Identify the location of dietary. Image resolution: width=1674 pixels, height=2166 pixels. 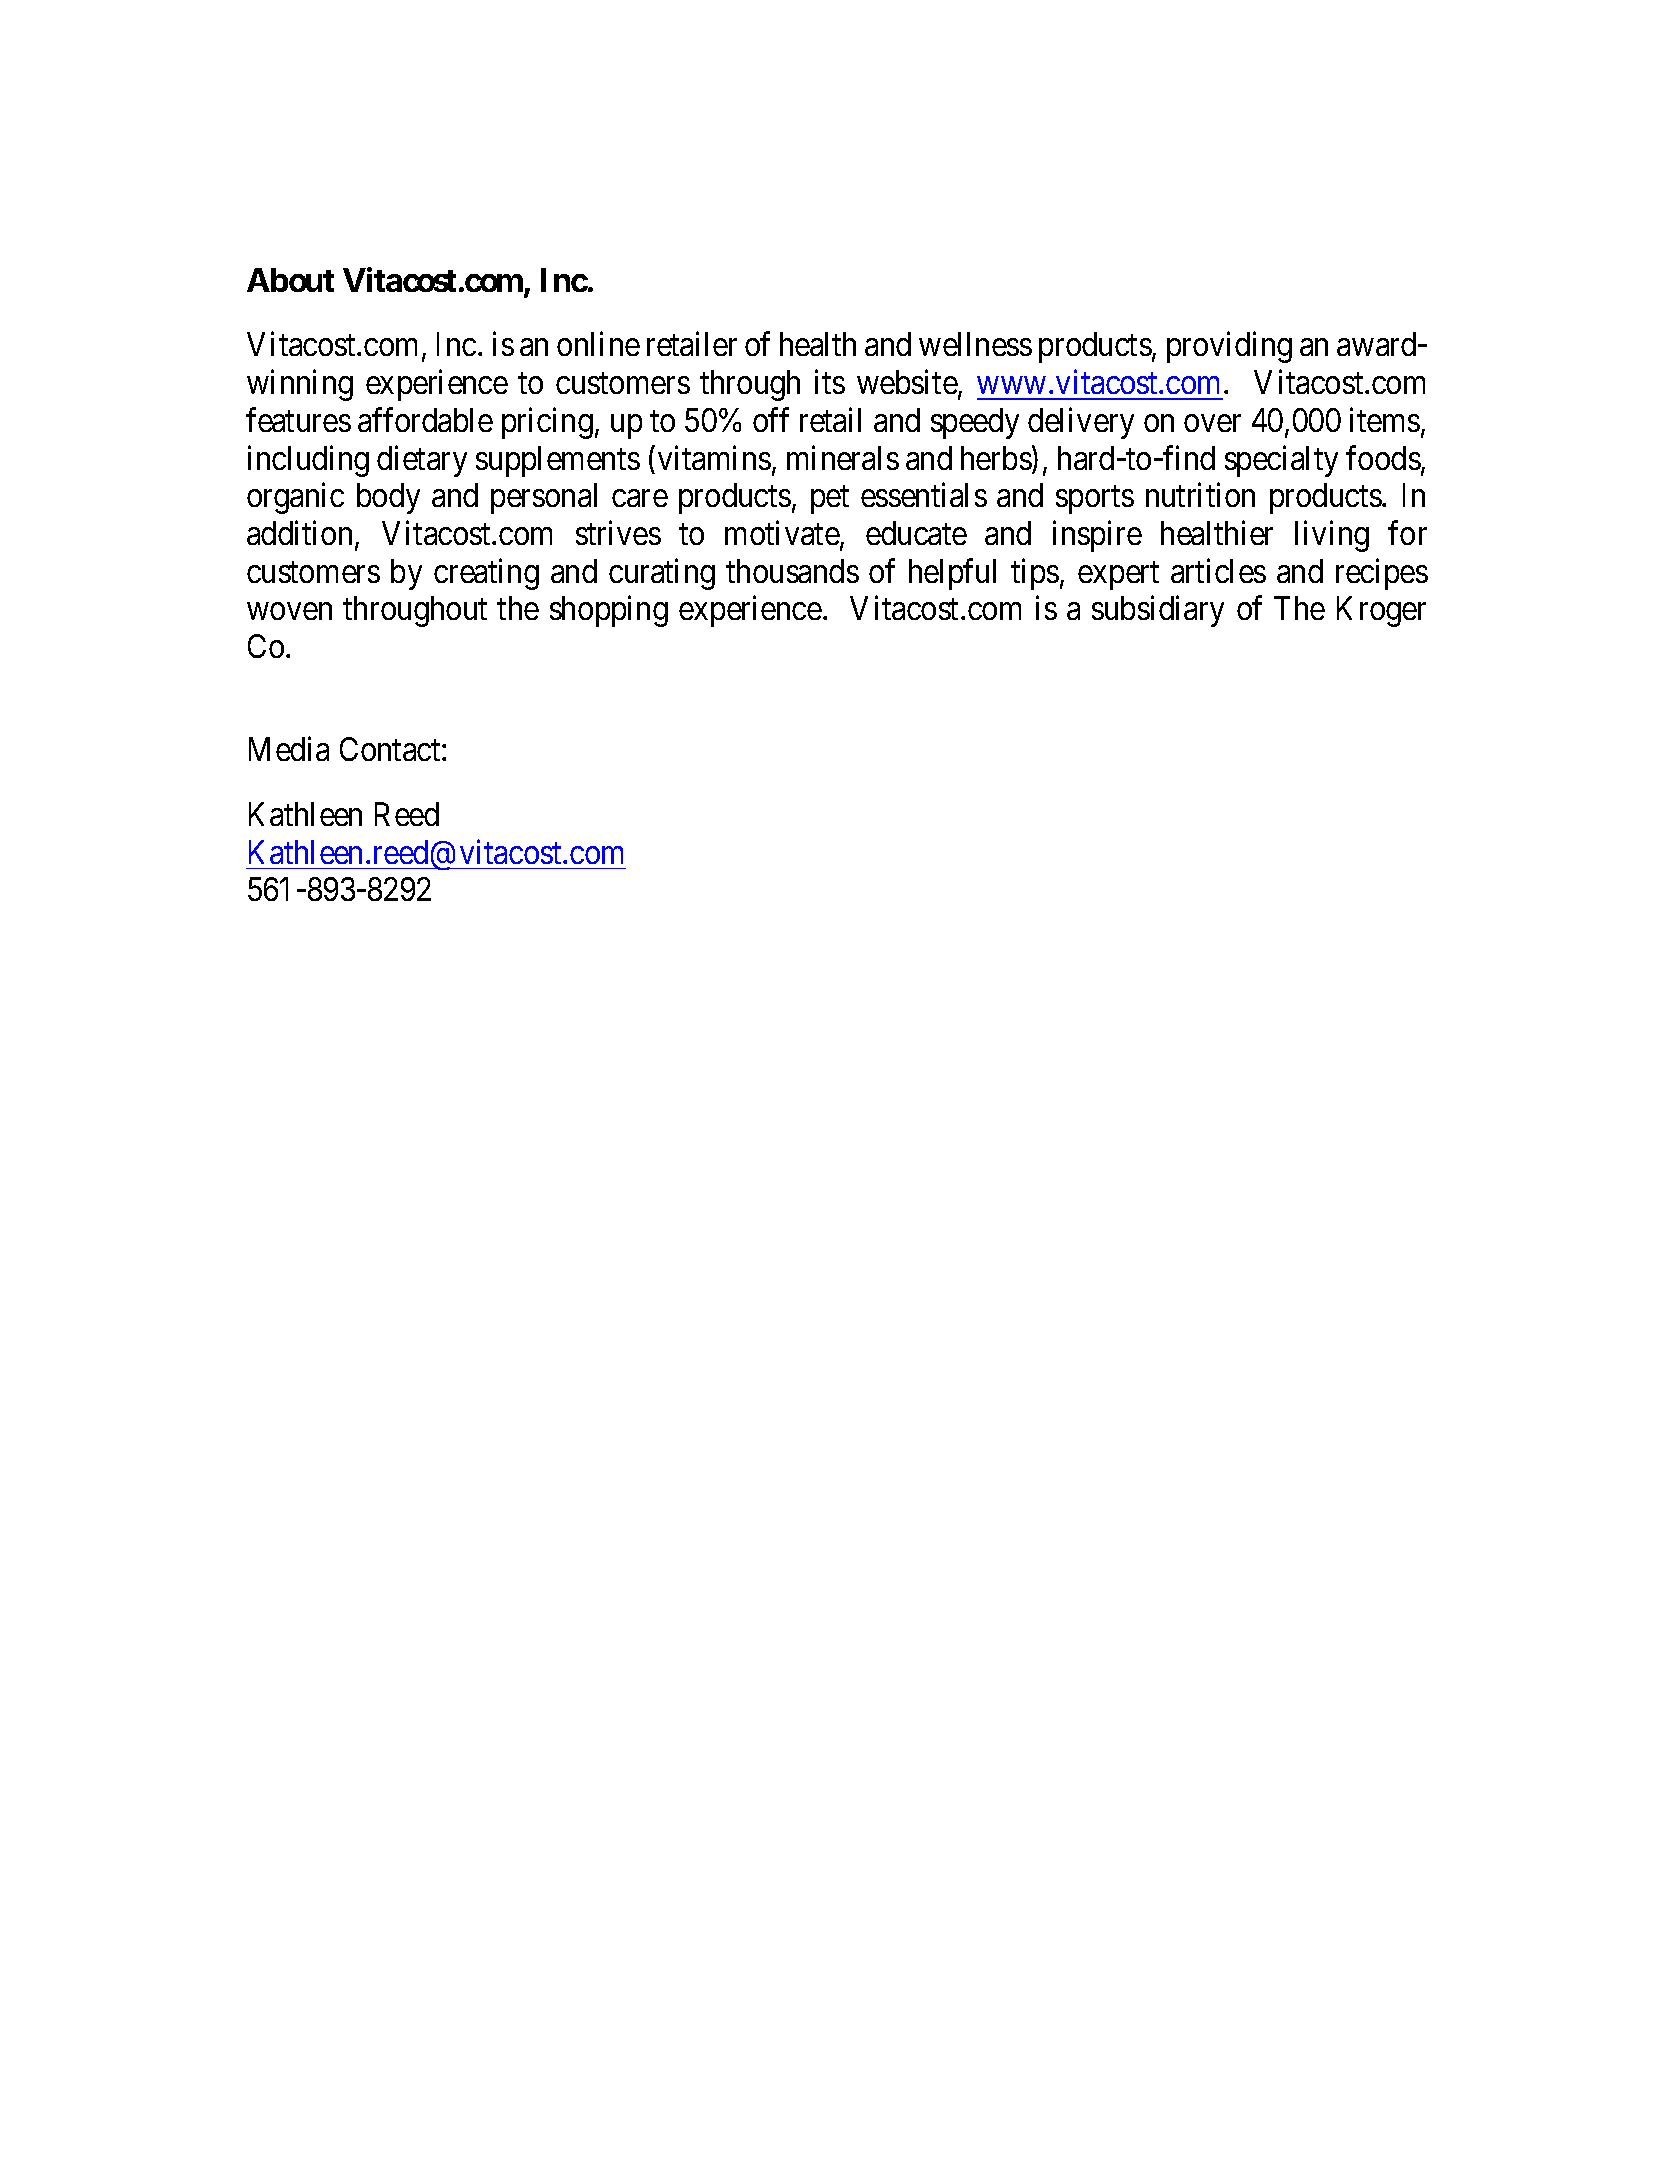
(422, 461).
